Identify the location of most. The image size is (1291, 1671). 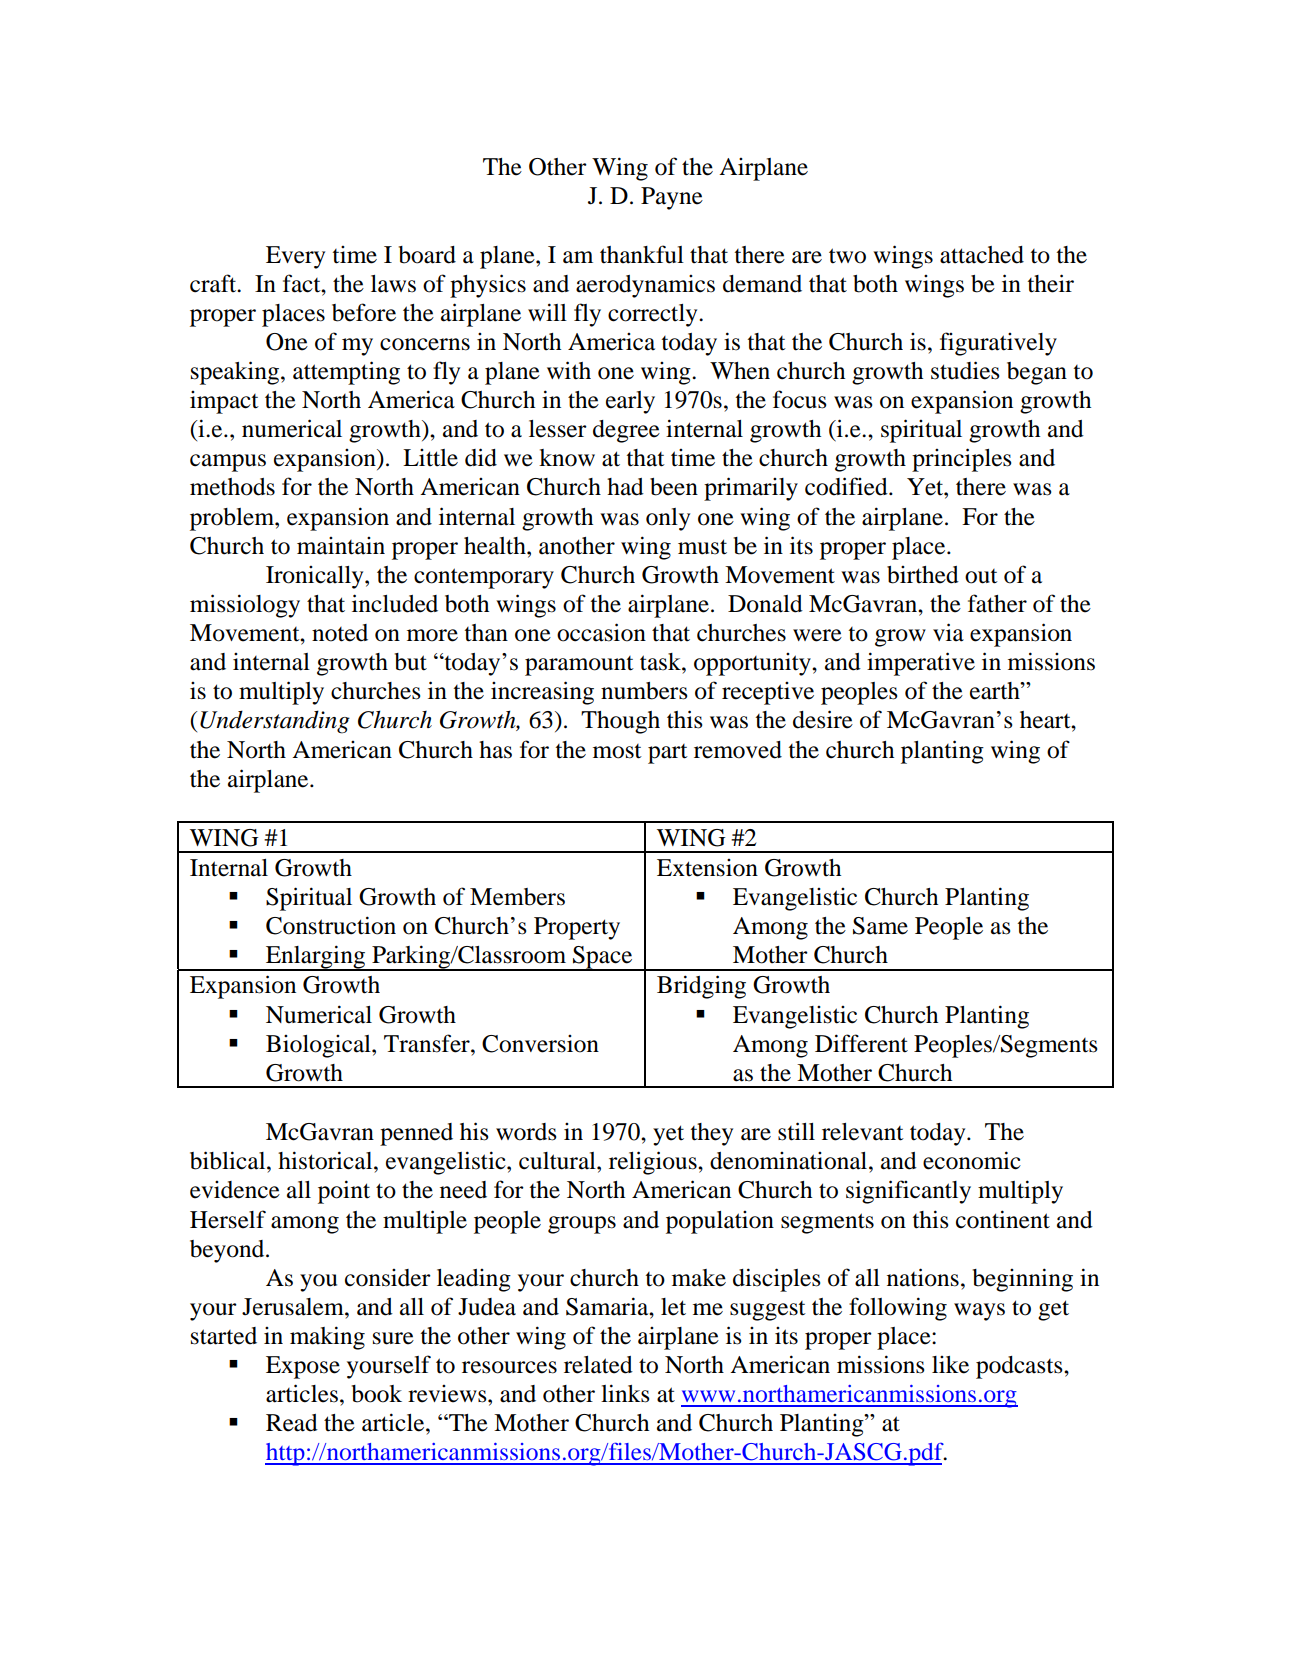
(617, 751).
